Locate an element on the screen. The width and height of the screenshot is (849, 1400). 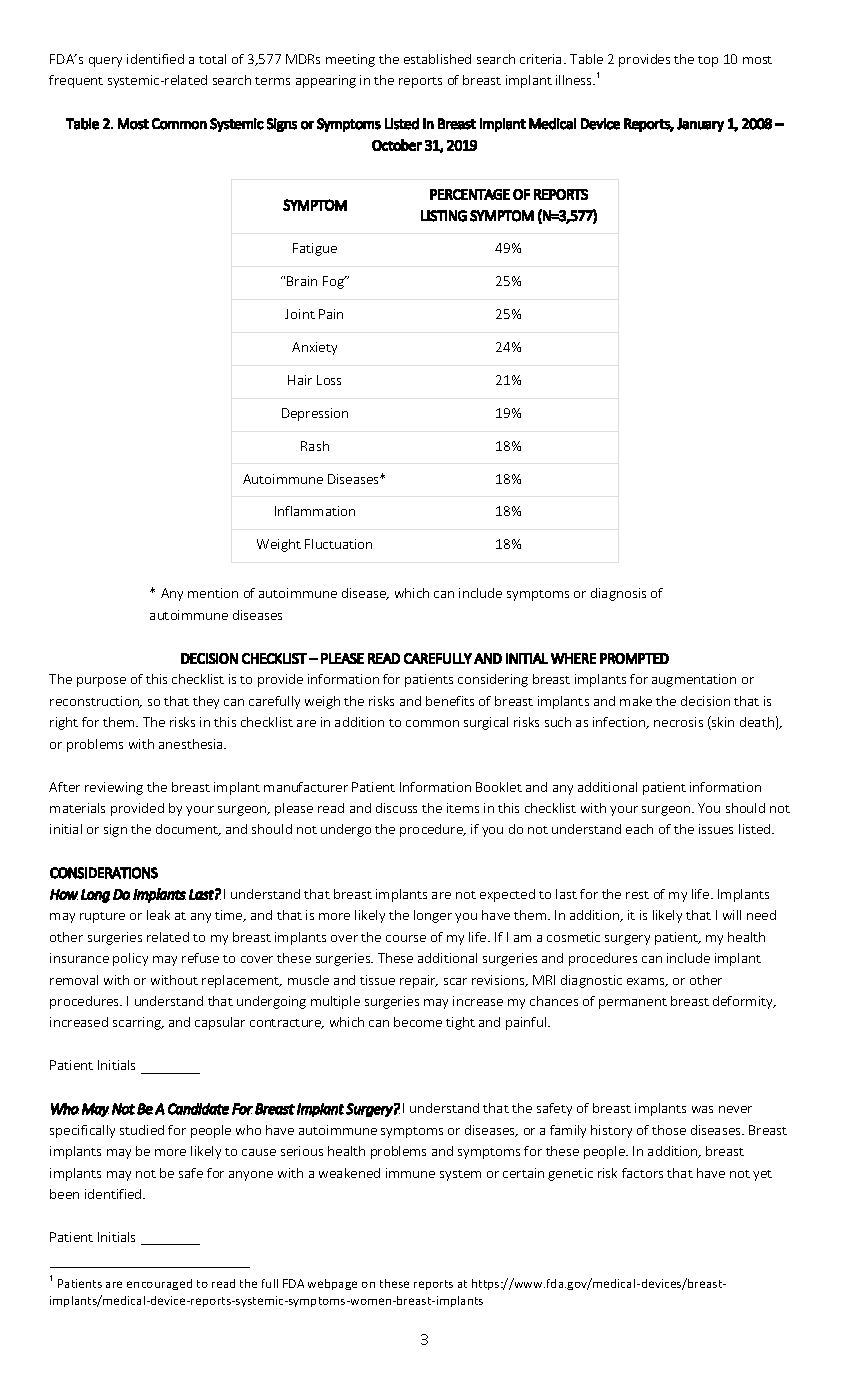
January is located at coordinates (700, 125).
